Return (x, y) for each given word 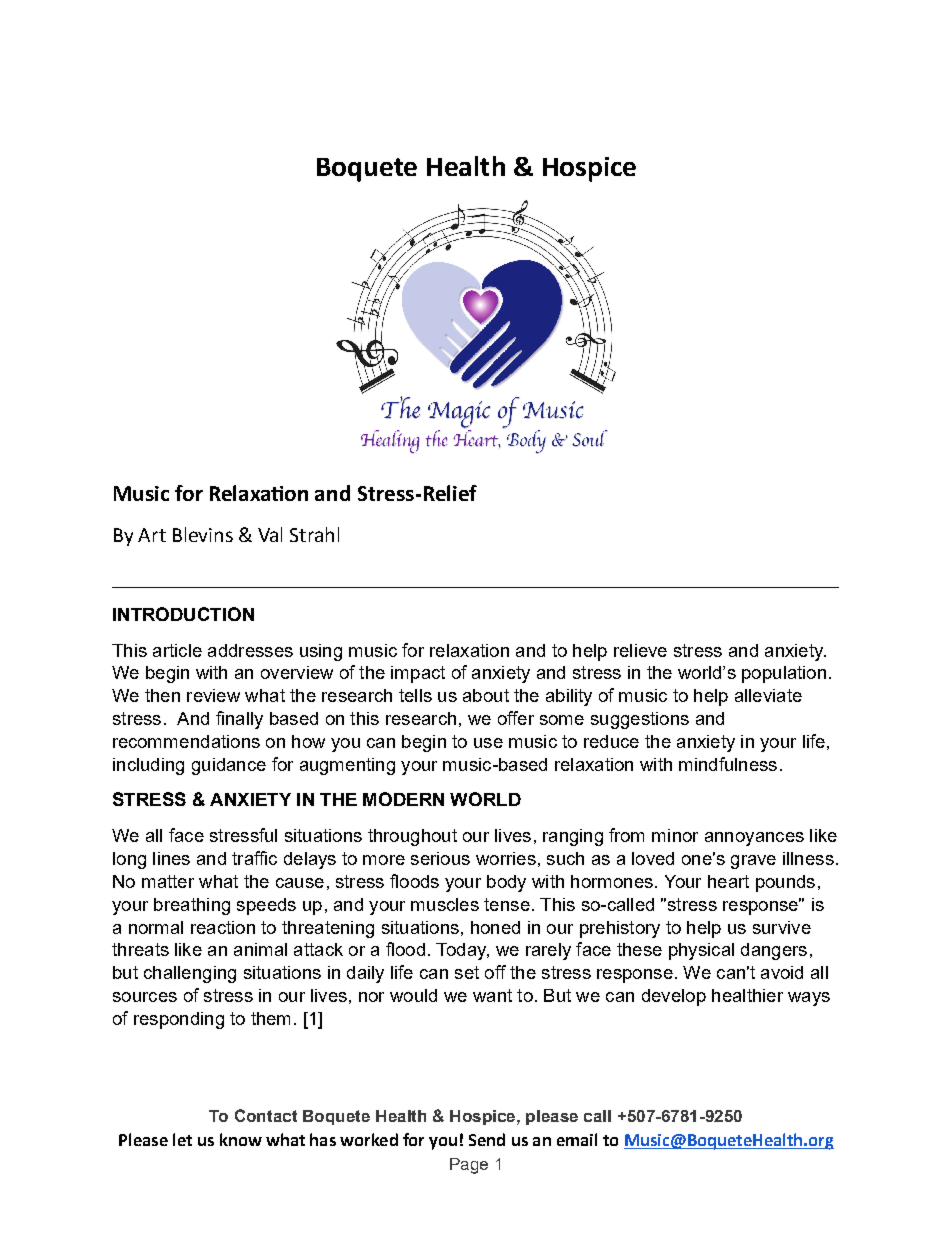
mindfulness (728, 764)
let (182, 1139)
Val (270, 534)
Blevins (203, 534)
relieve (640, 650)
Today (462, 951)
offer (516, 718)
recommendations (186, 741)
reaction (223, 927)
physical (701, 951)
